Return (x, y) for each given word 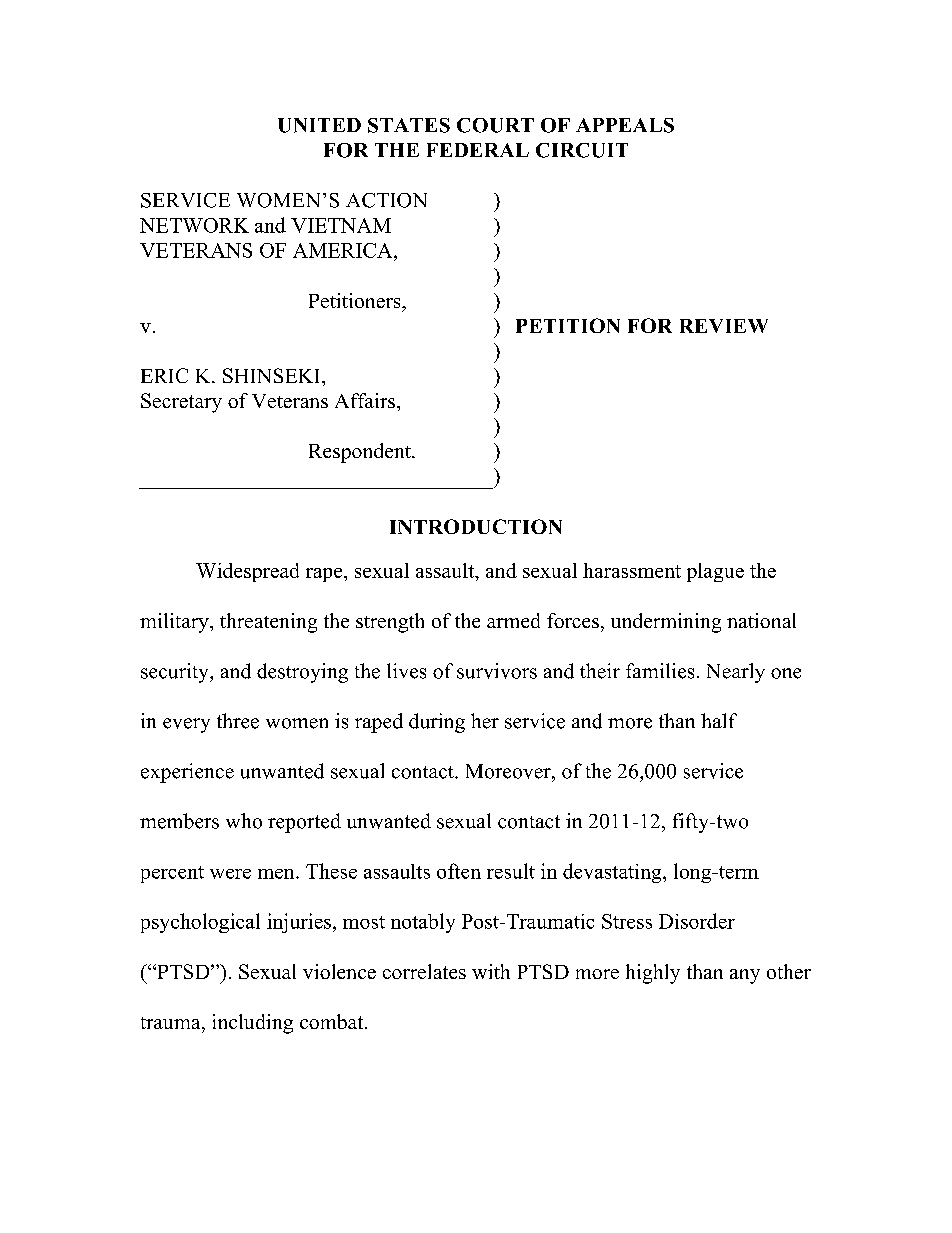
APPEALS (625, 125)
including (253, 1024)
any (745, 976)
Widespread (247, 572)
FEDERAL (478, 150)
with (491, 971)
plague (715, 572)
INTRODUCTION (476, 526)
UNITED (319, 125)
